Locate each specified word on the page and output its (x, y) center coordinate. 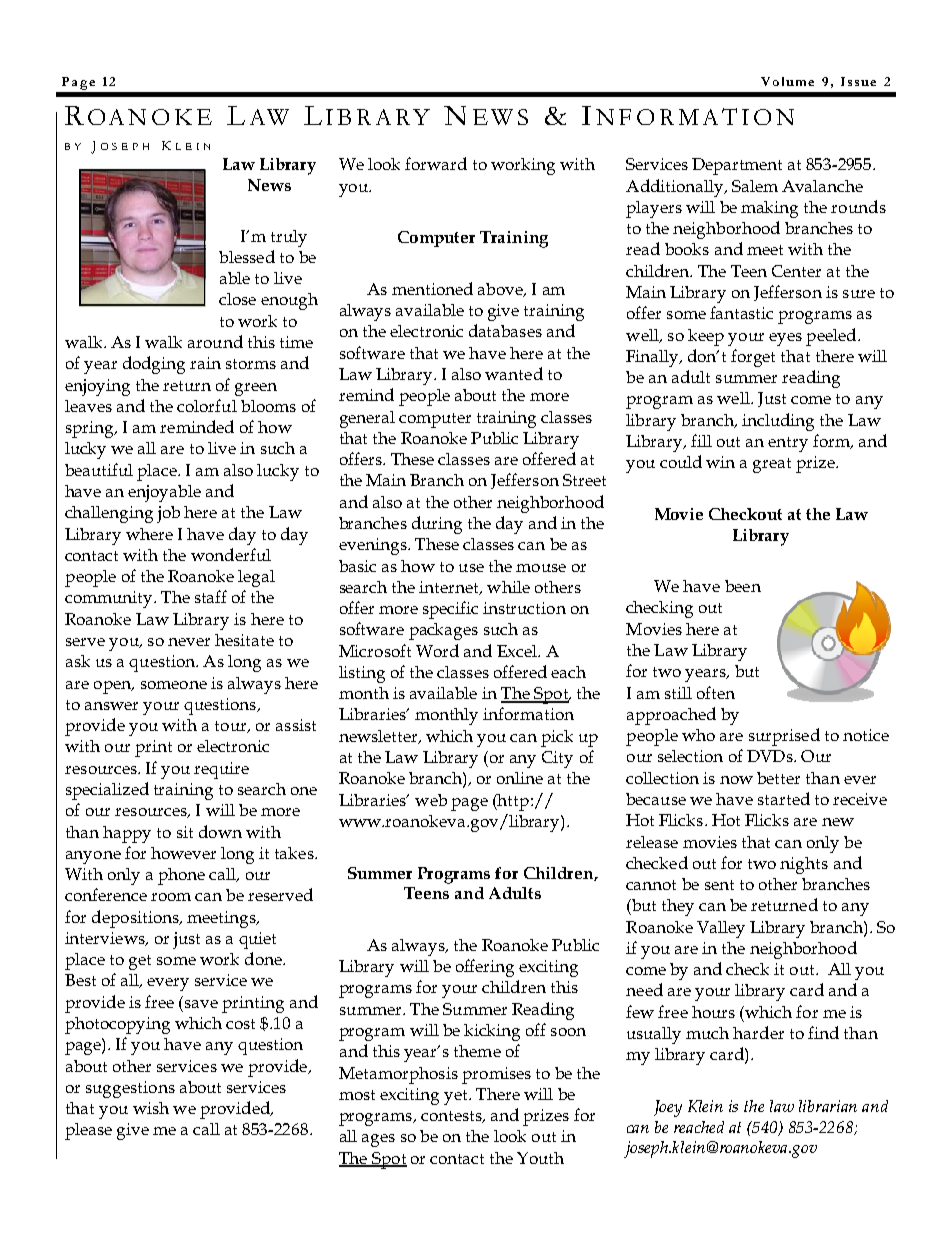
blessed (247, 256)
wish (151, 1108)
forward (436, 163)
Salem (755, 186)
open (113, 687)
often (716, 692)
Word (437, 650)
